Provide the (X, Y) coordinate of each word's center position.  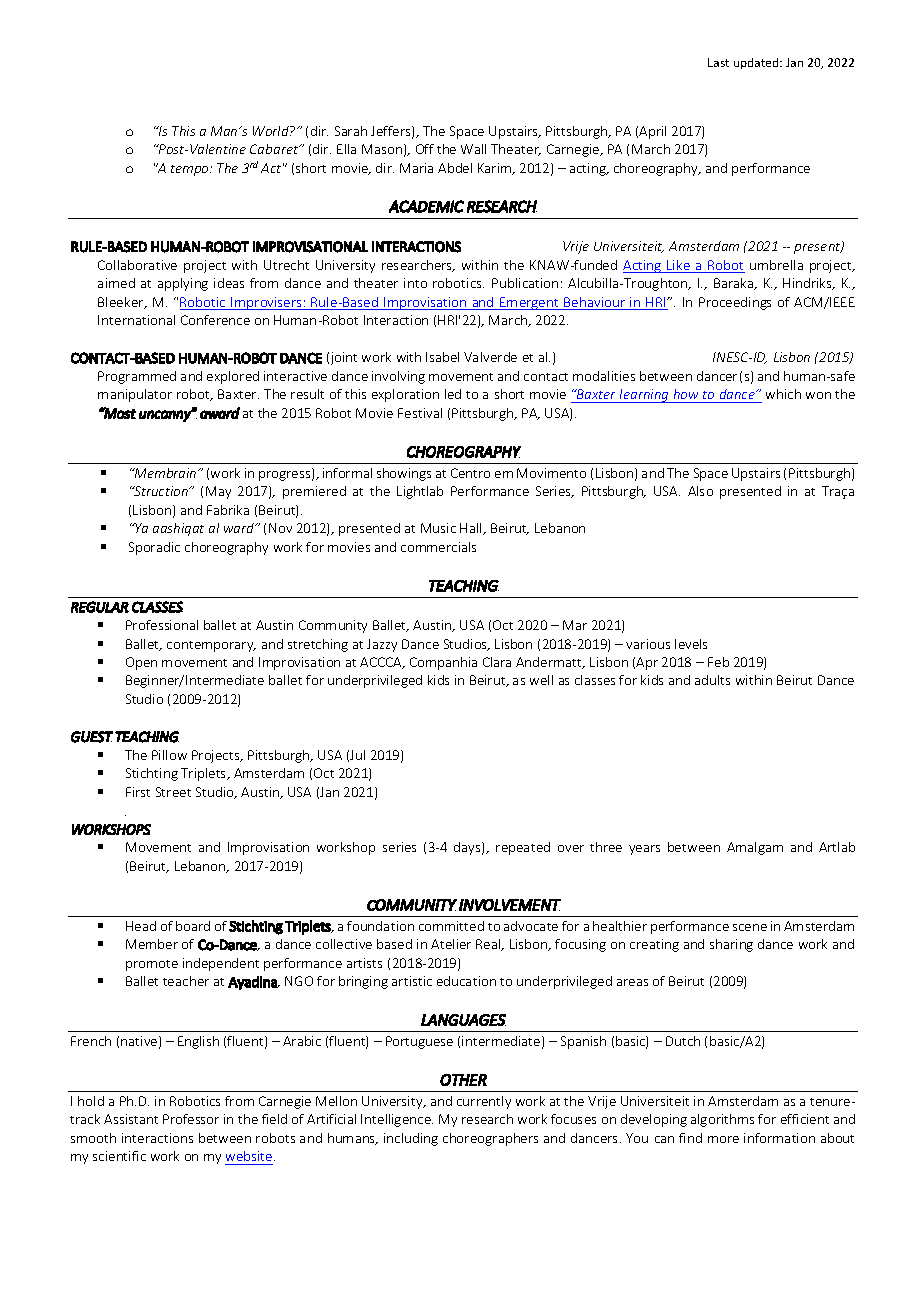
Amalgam (755, 848)
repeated (523, 848)
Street (173, 792)
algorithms (722, 1120)
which (783, 394)
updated (757, 63)
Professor (191, 1119)
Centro (470, 473)
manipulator (135, 395)
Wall (473, 149)
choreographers (490, 1139)
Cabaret (275, 149)
